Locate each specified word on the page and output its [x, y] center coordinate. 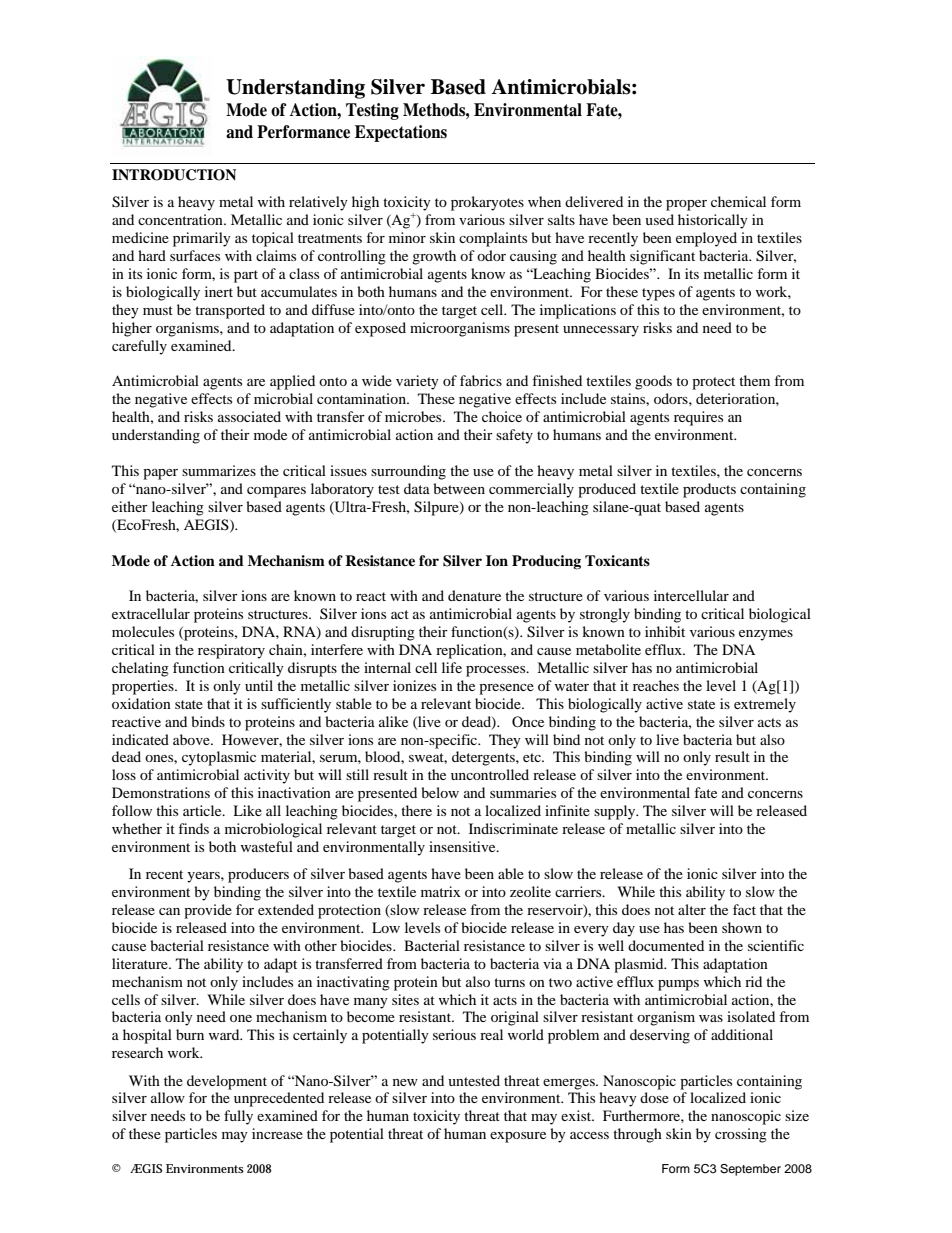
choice [502, 416]
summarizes [219, 470]
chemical [738, 201]
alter [692, 909]
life [452, 667]
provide [208, 911]
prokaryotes [487, 203]
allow [168, 1097]
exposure [518, 1137]
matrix [441, 891]
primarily [202, 239]
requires [698, 418]
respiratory [231, 651]
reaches [656, 685]
